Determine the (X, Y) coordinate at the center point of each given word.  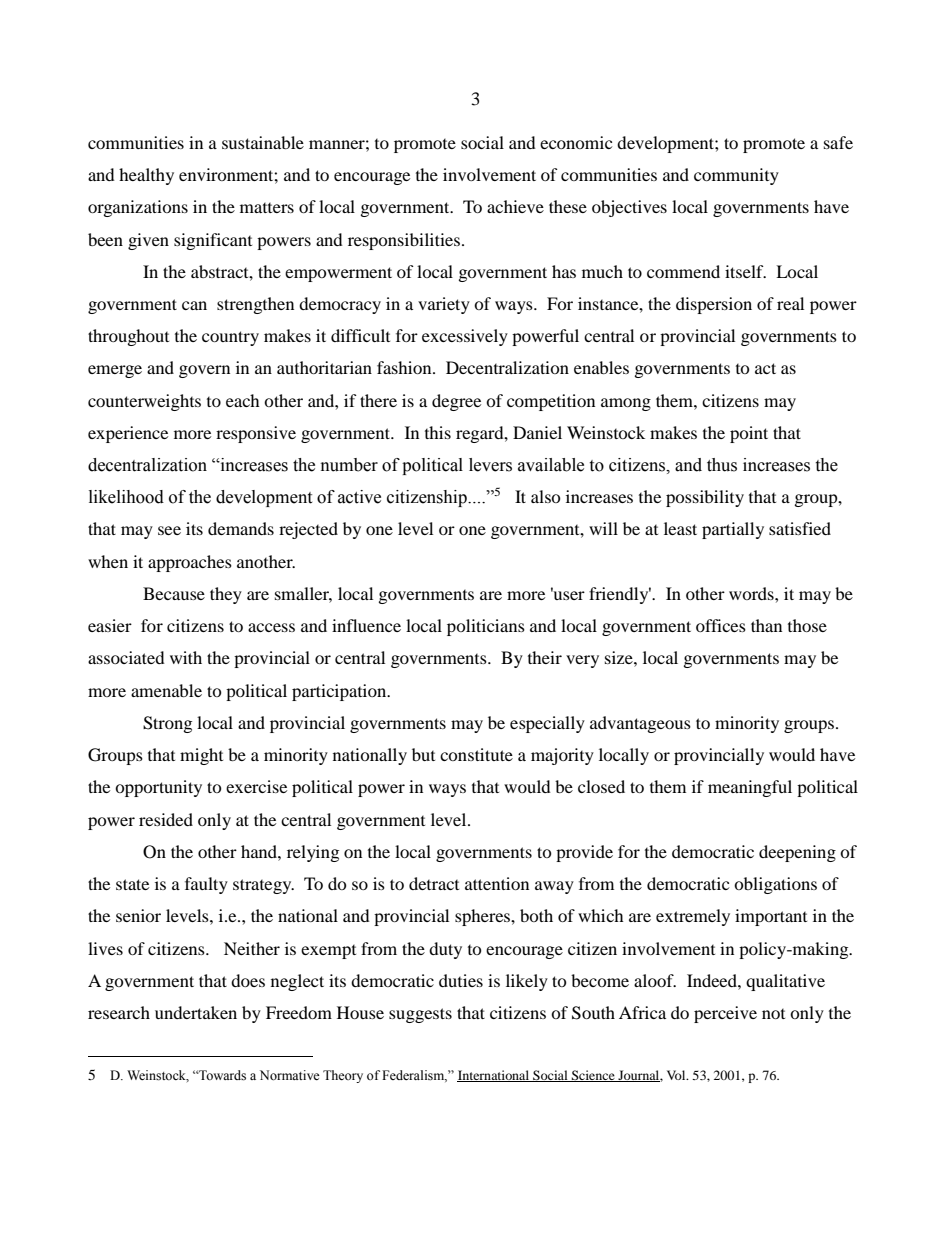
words (752, 593)
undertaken (196, 1012)
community (736, 176)
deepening (797, 853)
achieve (515, 206)
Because (174, 593)
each (243, 400)
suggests (420, 1015)
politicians (486, 627)
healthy (146, 176)
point (749, 434)
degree (456, 402)
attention (497, 883)
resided (166, 819)
